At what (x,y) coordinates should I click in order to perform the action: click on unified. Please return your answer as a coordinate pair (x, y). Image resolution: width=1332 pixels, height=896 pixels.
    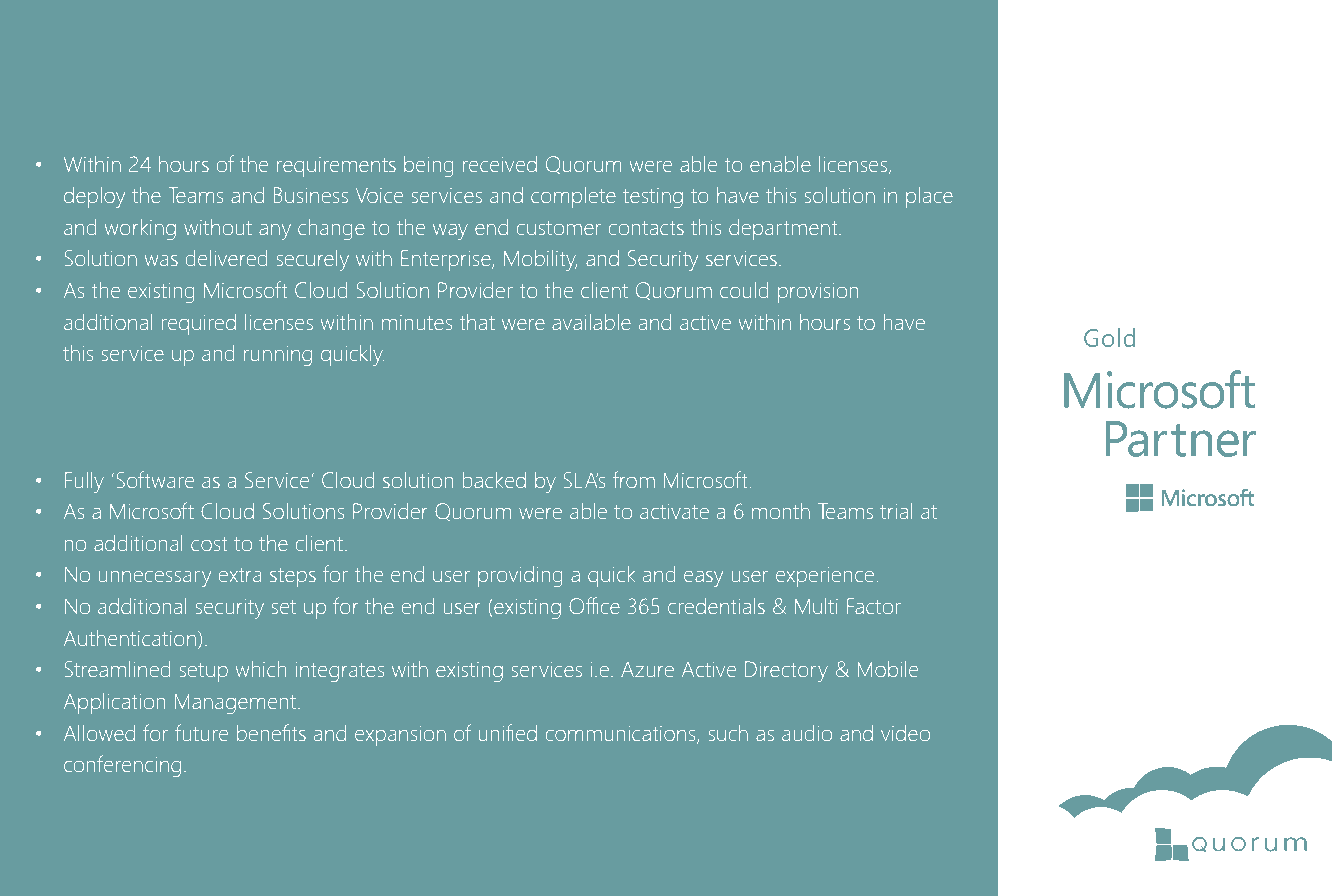
    Looking at the image, I should click on (508, 732).
